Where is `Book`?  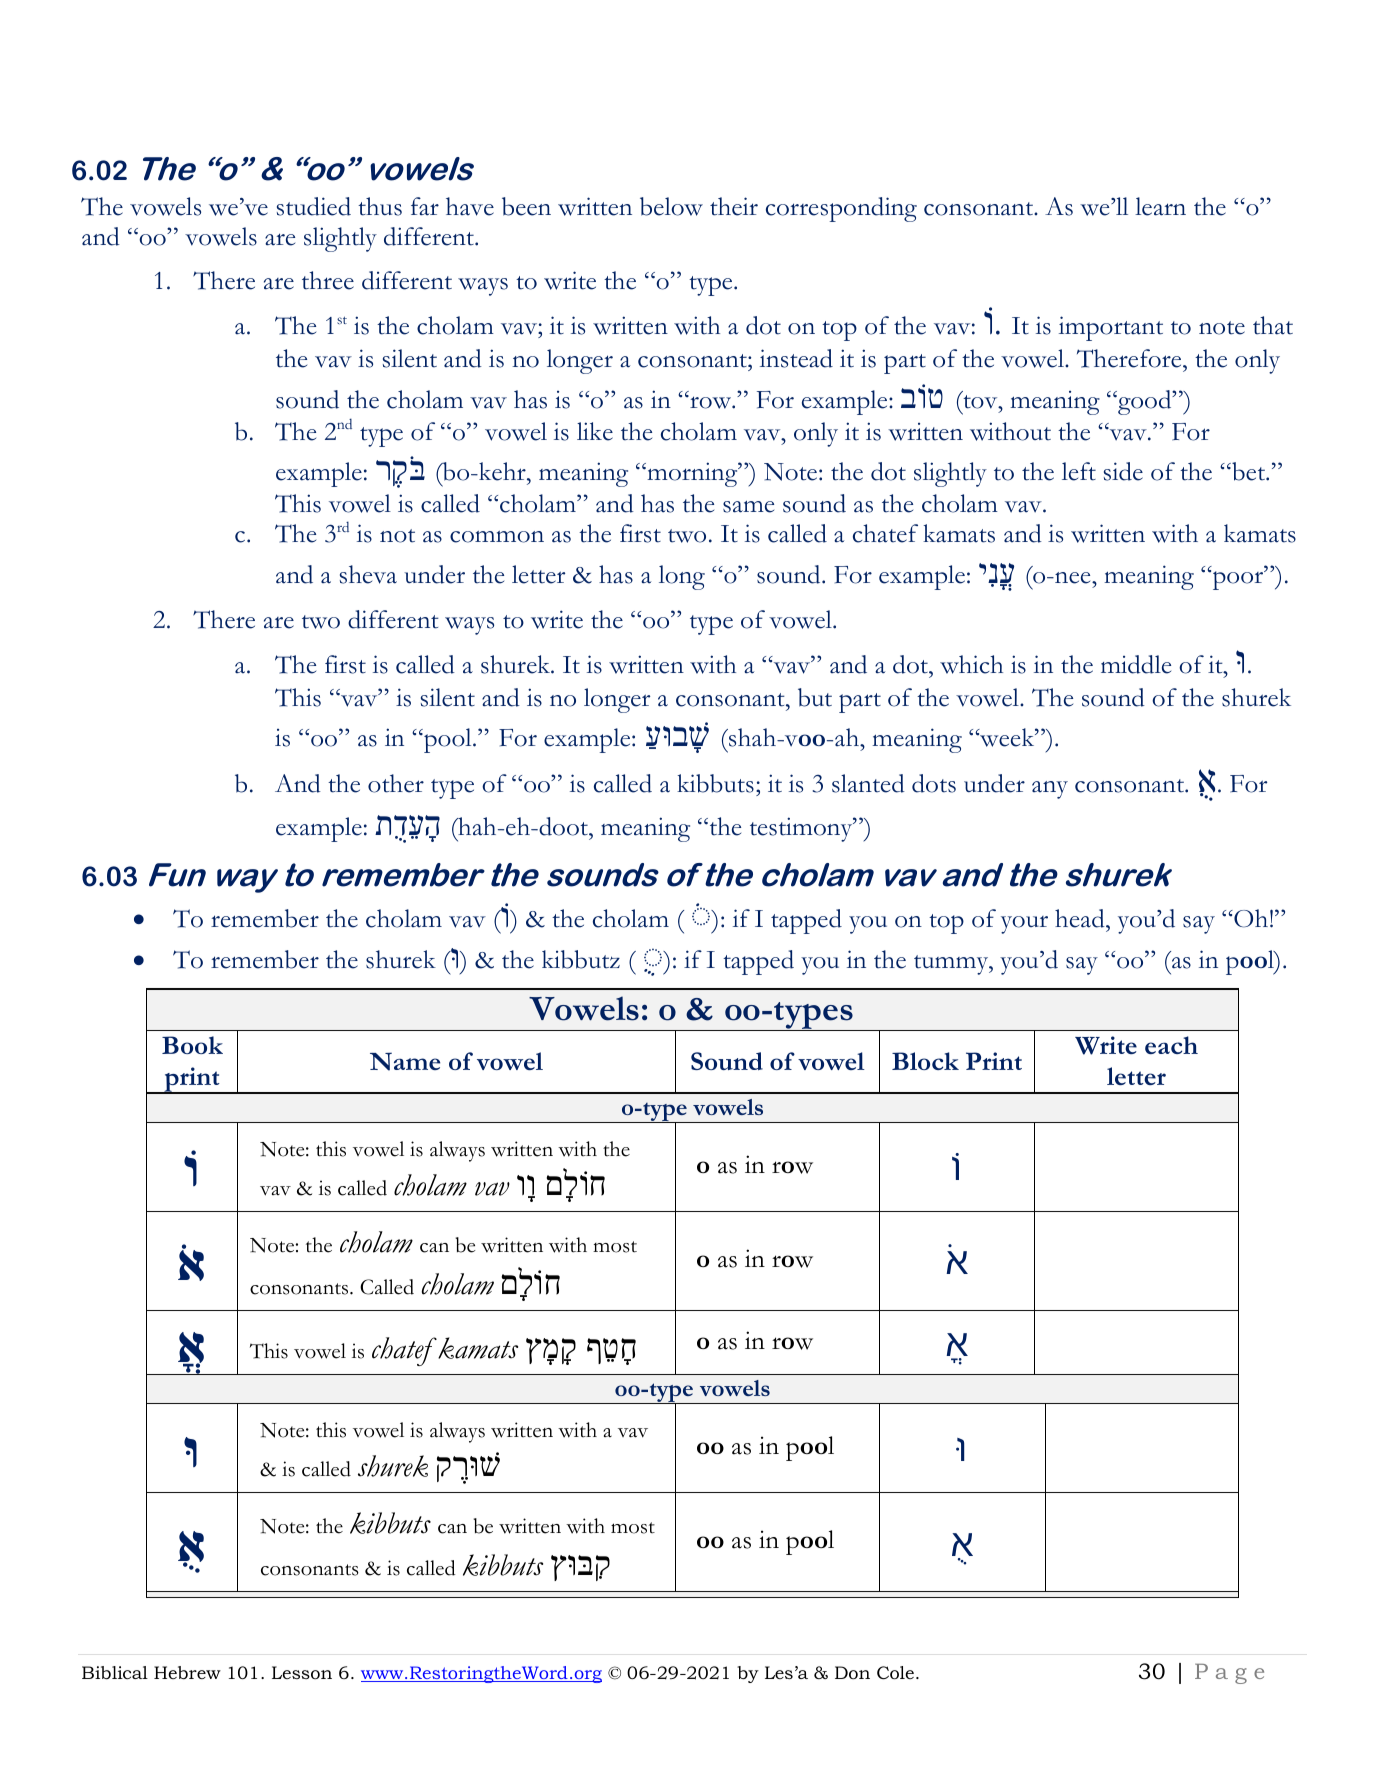 Book is located at coordinates (192, 1045).
